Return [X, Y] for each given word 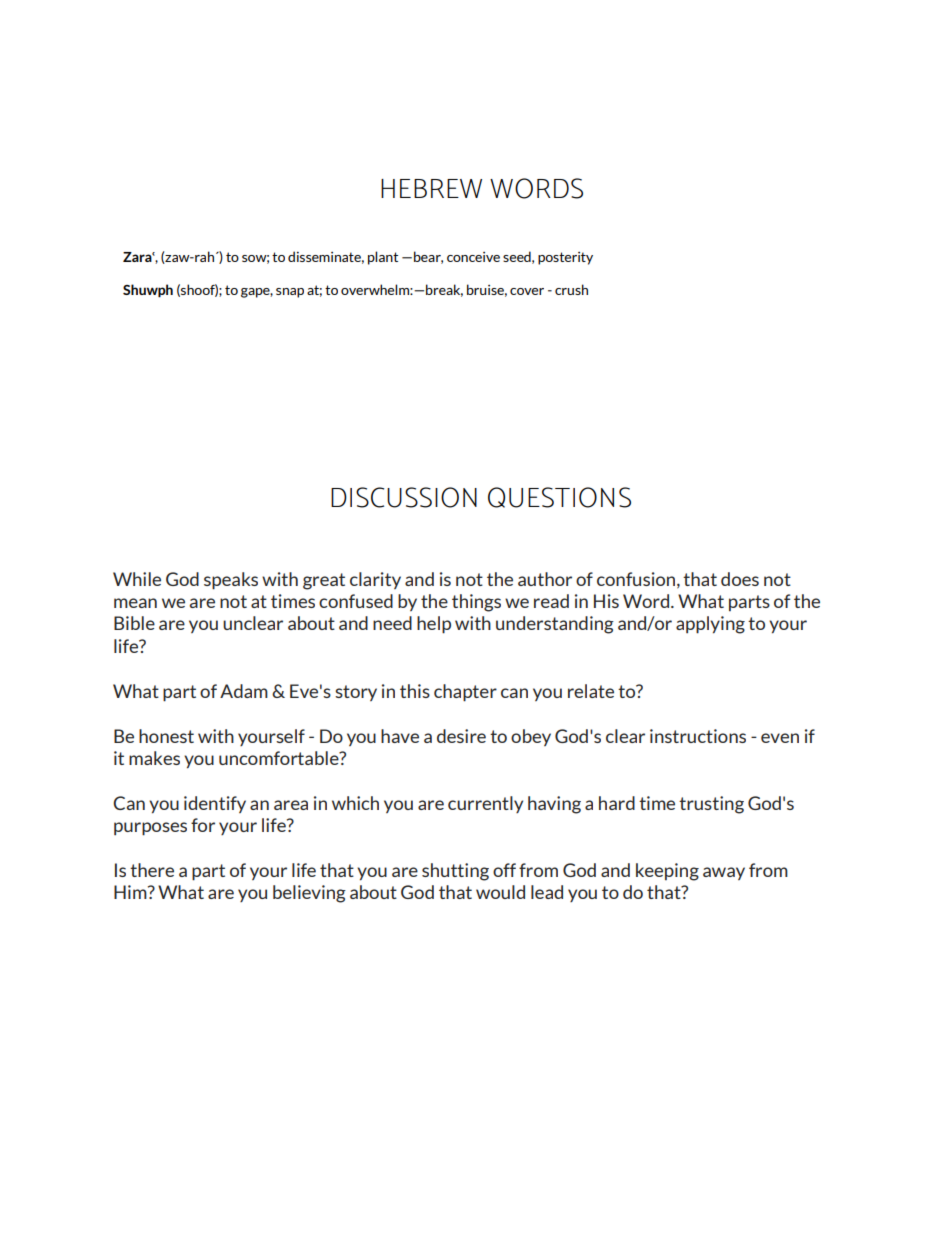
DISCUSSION [404, 497]
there [152, 870]
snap [290, 293]
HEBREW [431, 188]
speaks [231, 581]
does [740, 579]
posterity [565, 258]
